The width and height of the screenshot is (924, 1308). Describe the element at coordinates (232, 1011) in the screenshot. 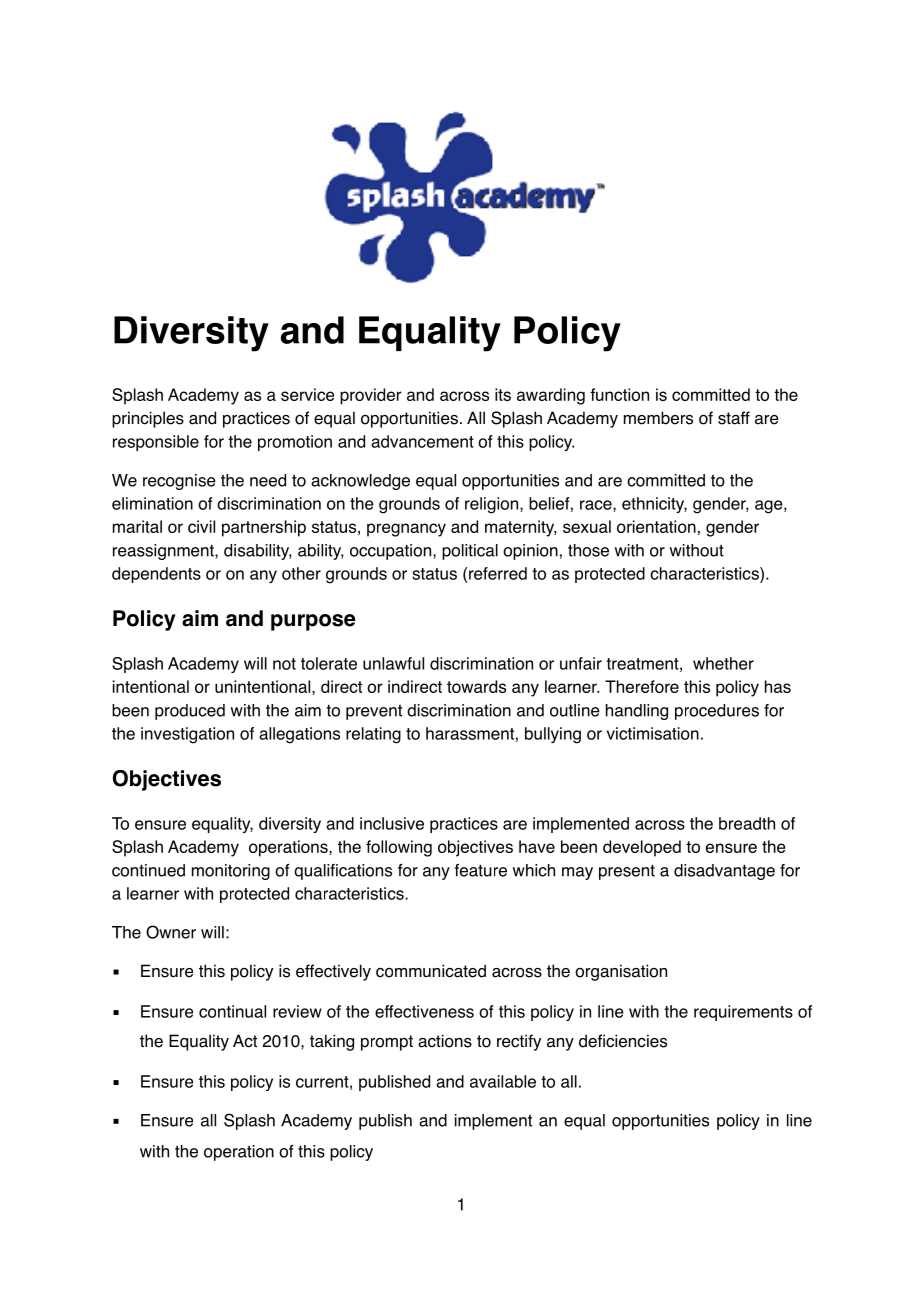

I see `continual` at that location.
